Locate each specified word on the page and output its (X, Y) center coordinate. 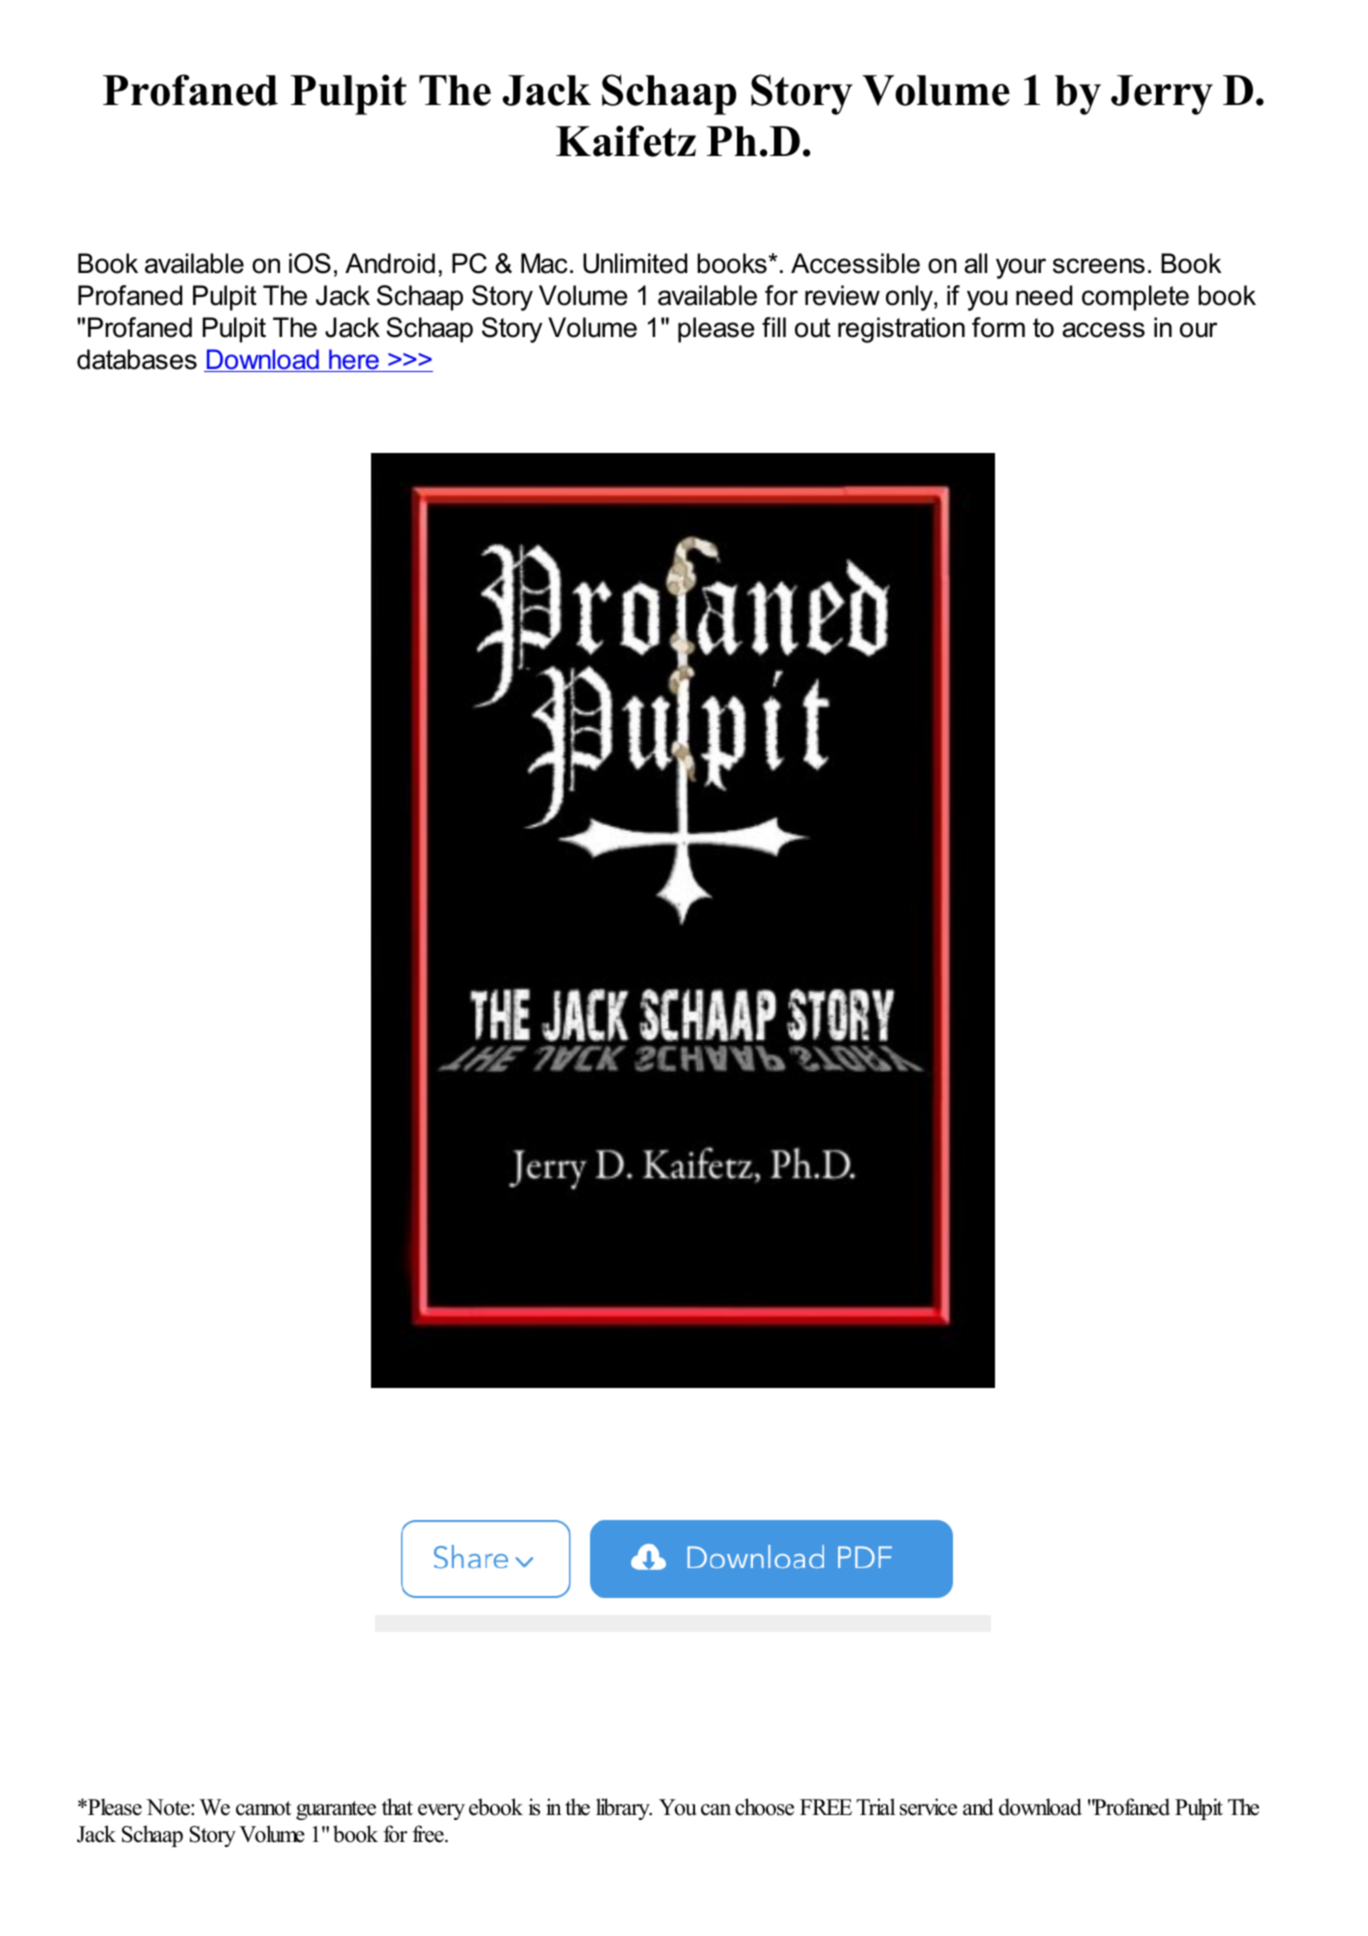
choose (764, 1807)
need (1044, 295)
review (842, 295)
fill (774, 327)
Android (390, 263)
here (354, 360)
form (998, 327)
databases (137, 359)
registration (901, 330)
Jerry (1162, 95)
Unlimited (635, 263)
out (813, 328)
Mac (544, 263)
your (1021, 268)
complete (1135, 298)
